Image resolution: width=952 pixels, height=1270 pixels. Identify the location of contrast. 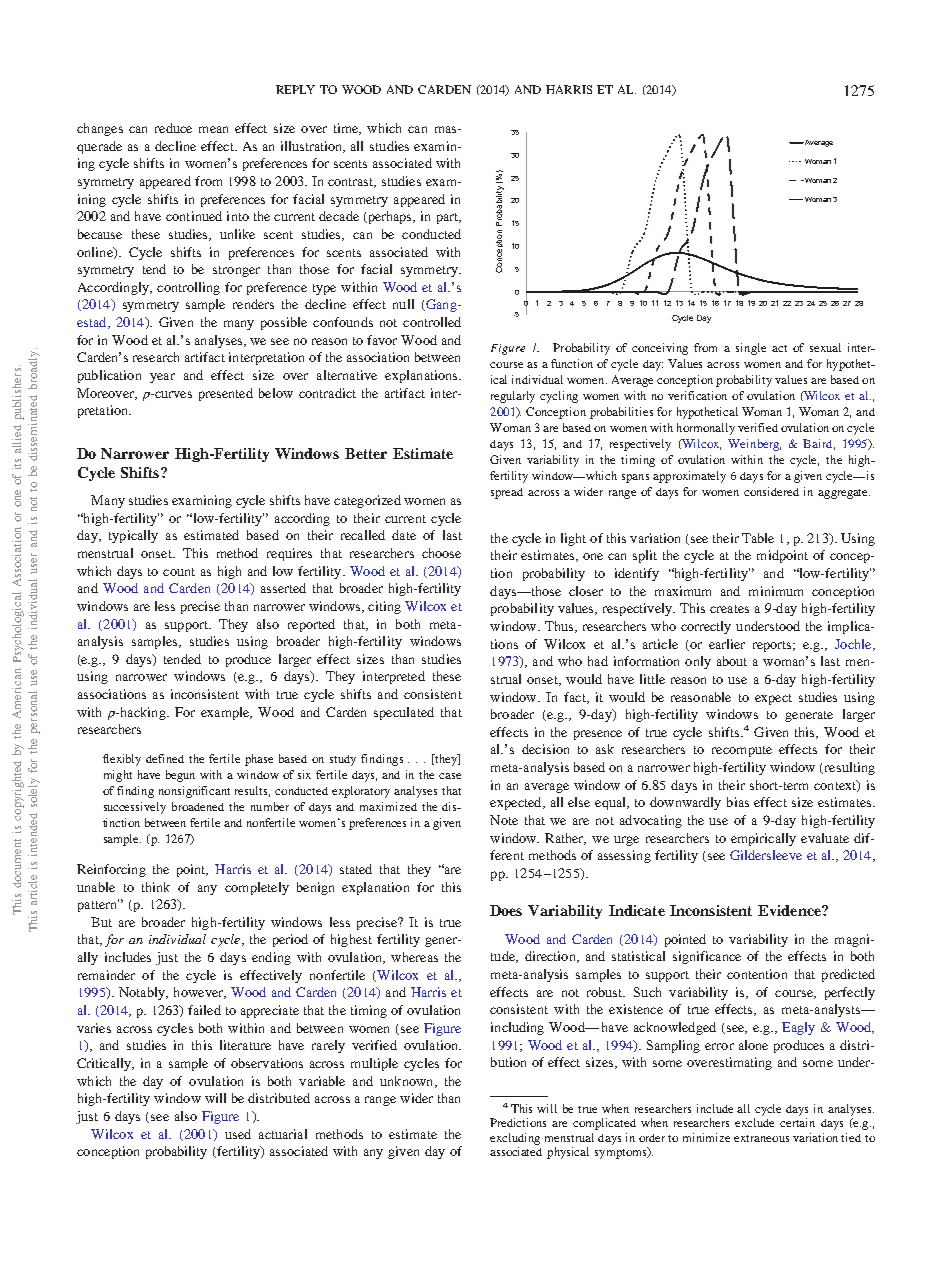
(352, 183).
